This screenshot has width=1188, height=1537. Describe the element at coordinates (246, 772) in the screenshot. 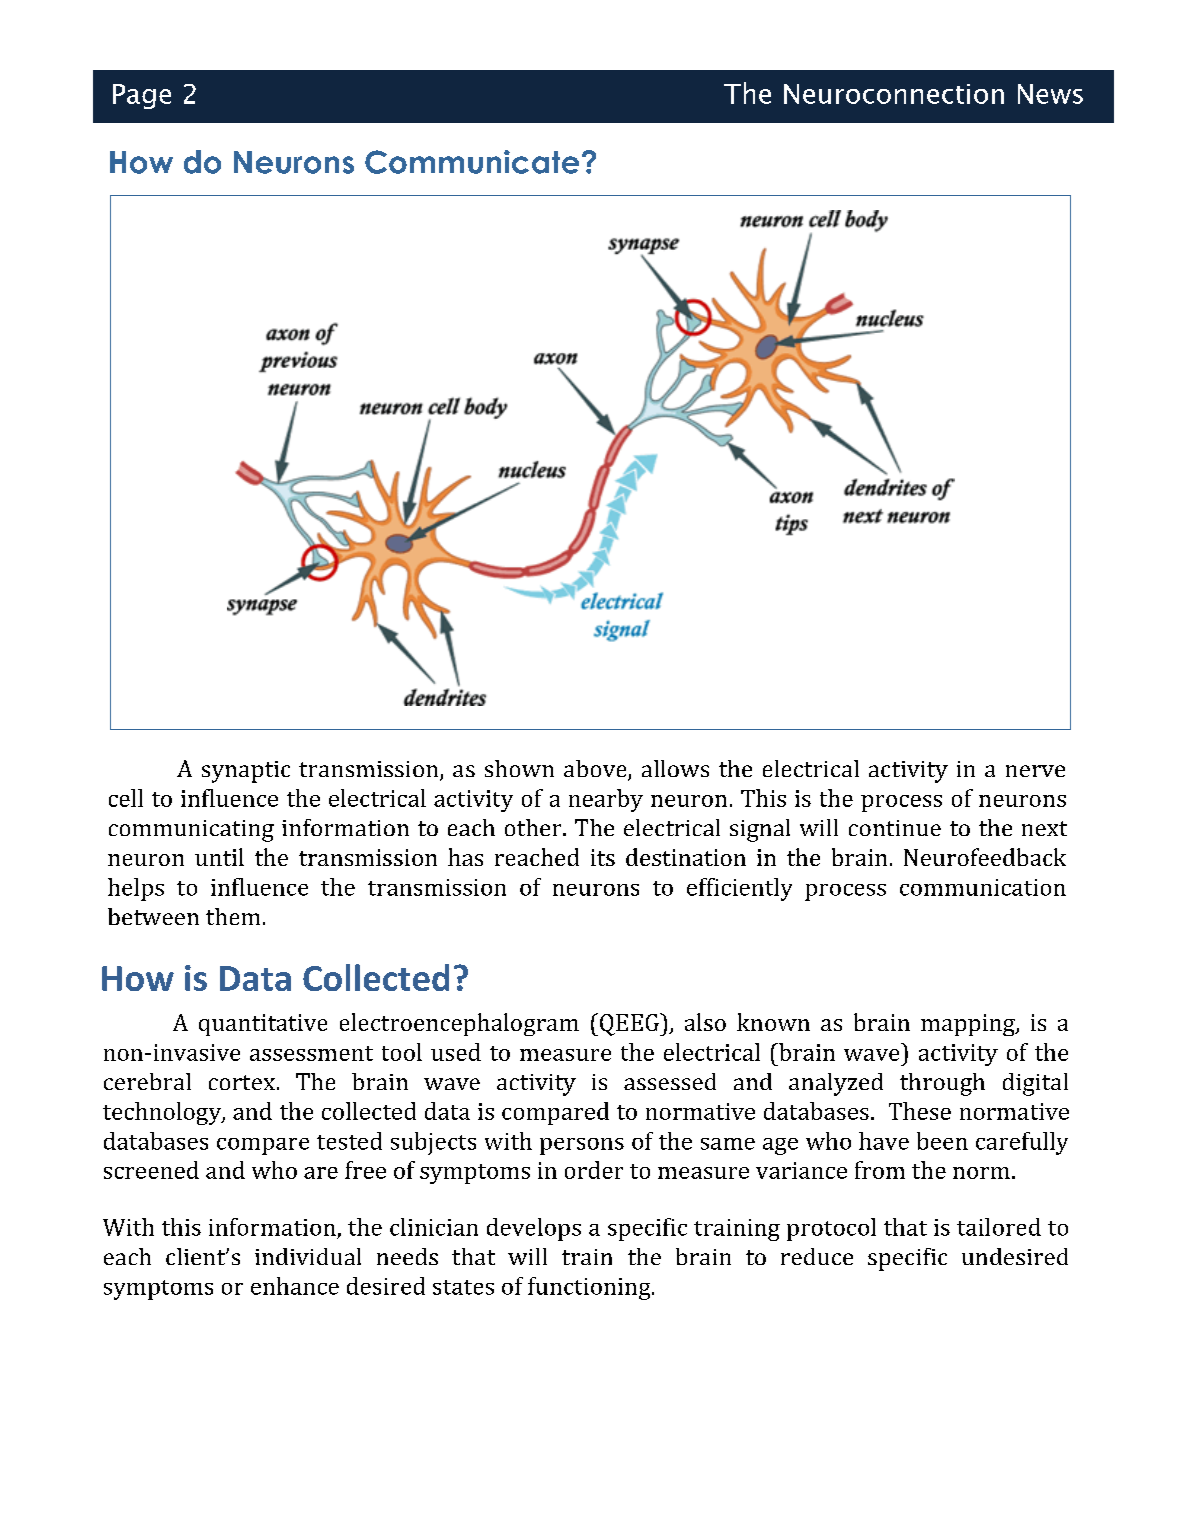

I see `synaptic` at that location.
